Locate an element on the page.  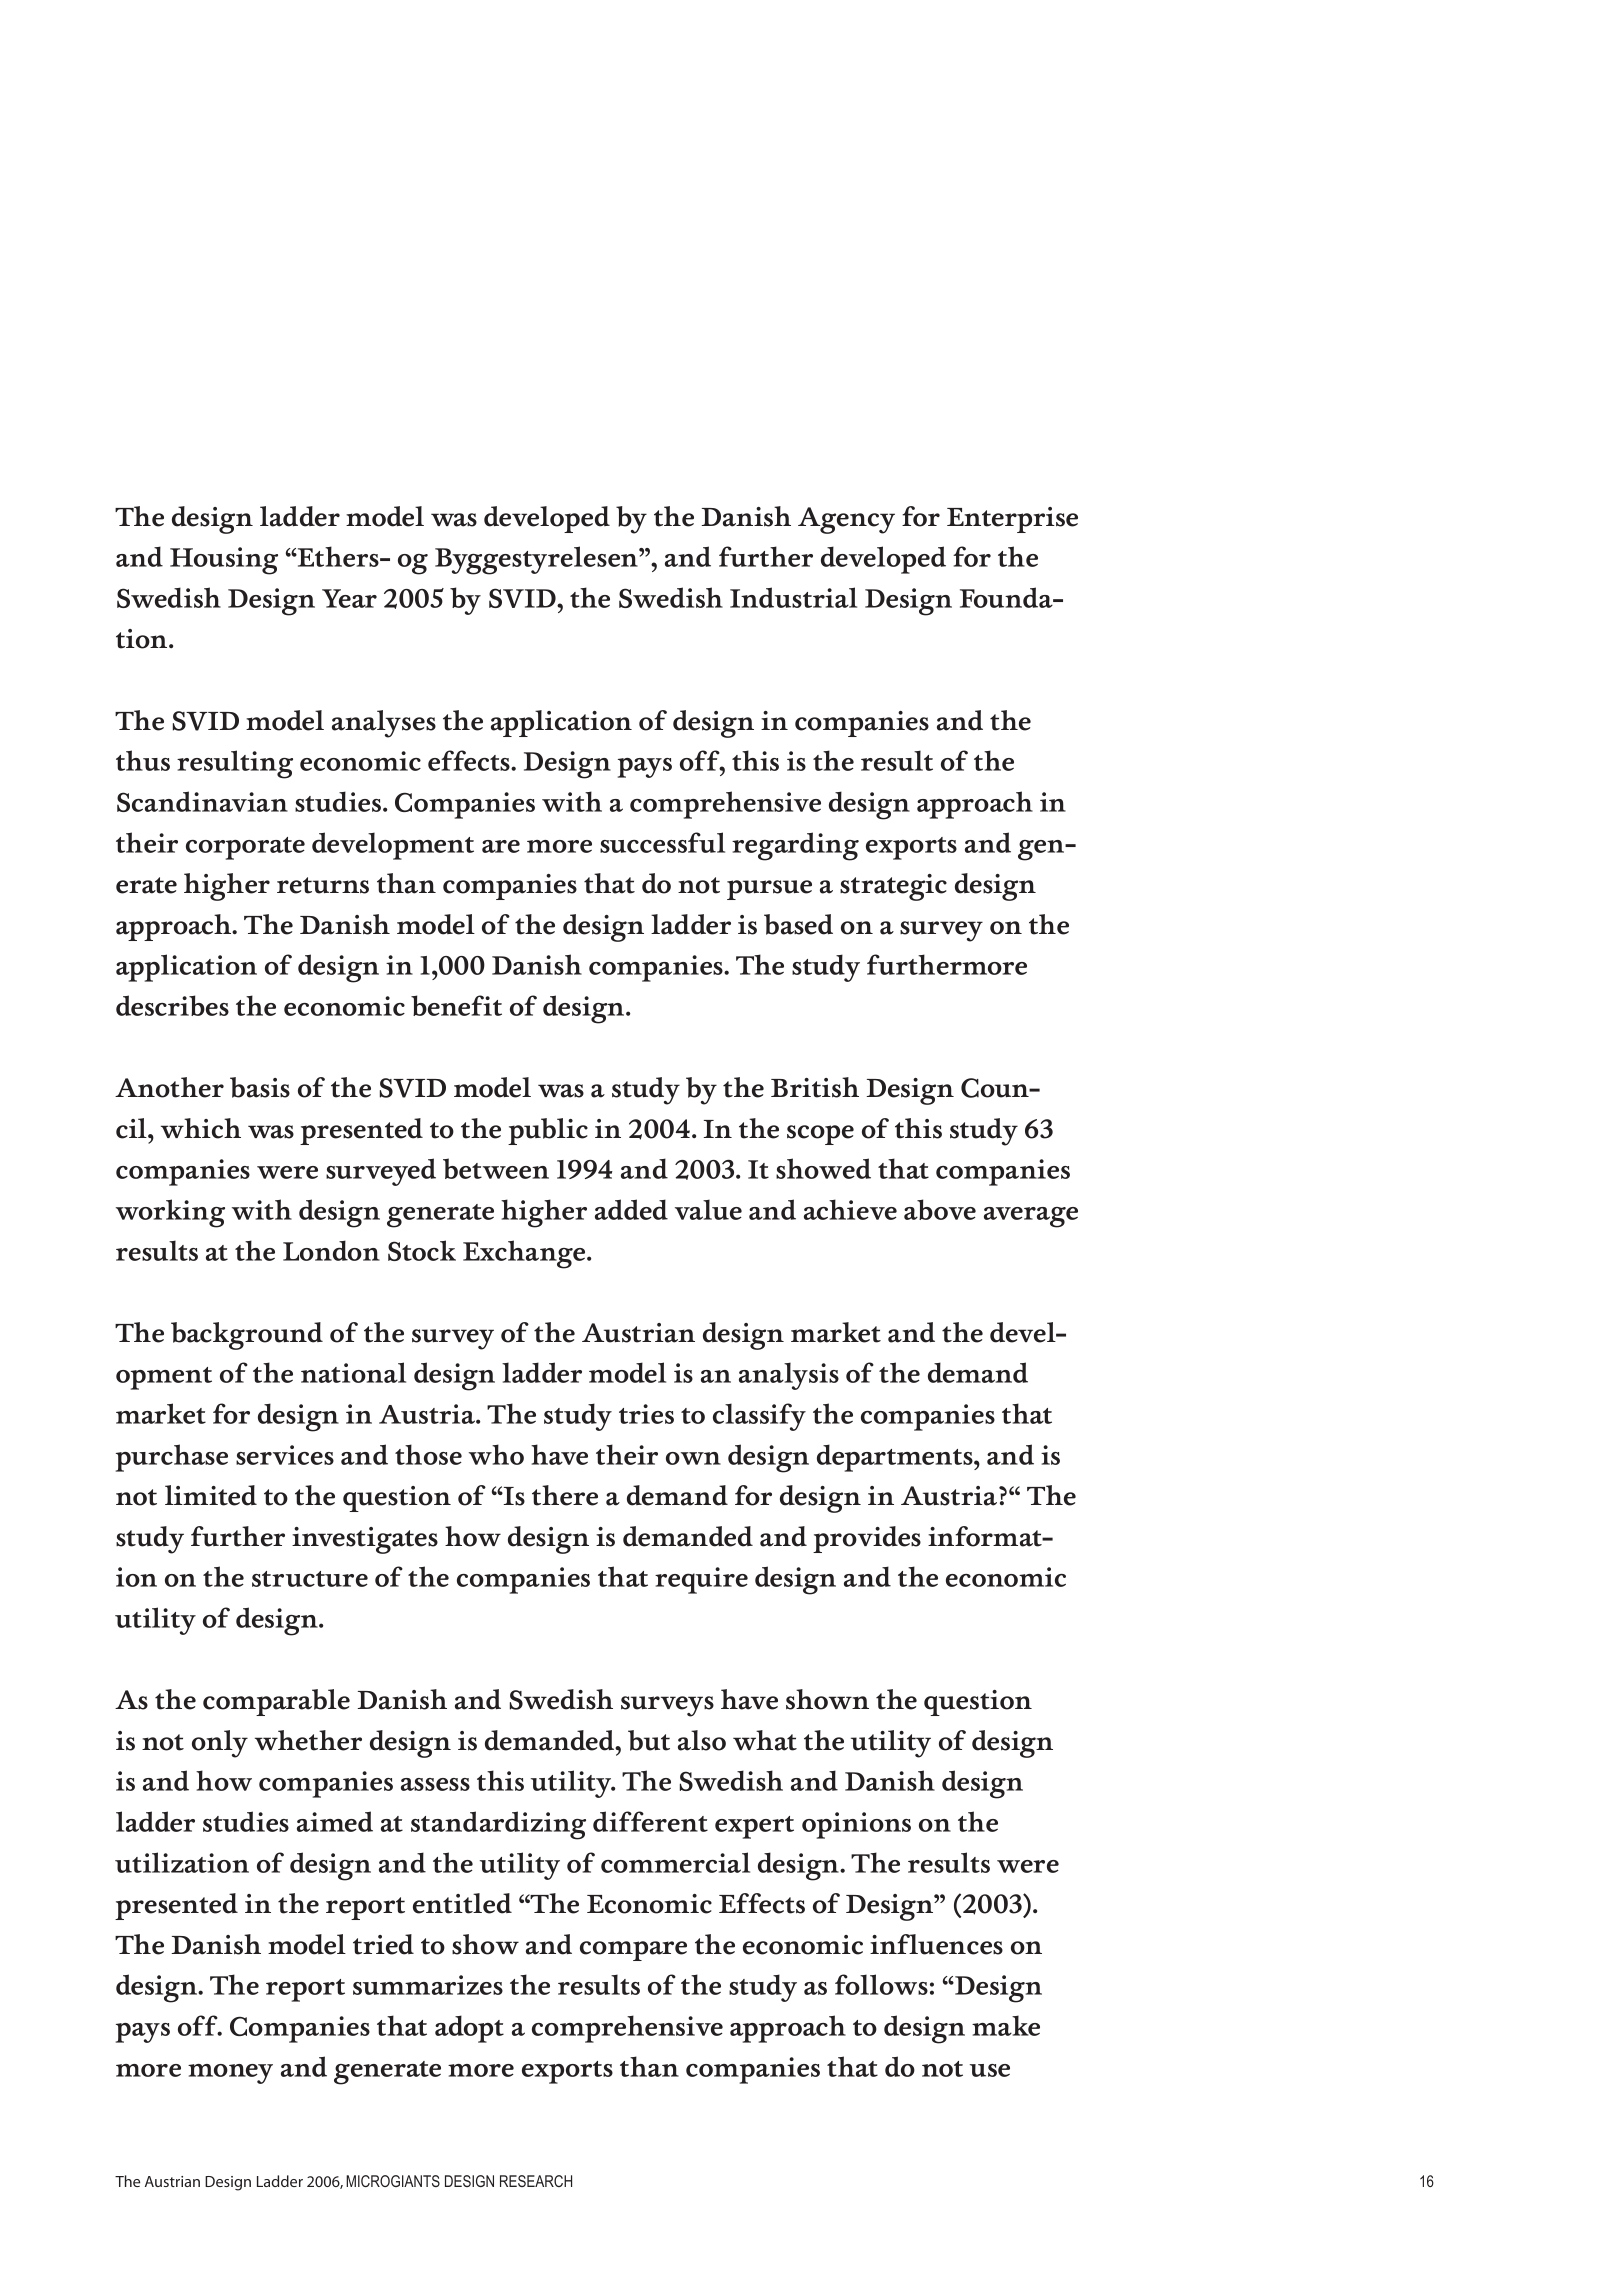
use is located at coordinates (990, 2070).
